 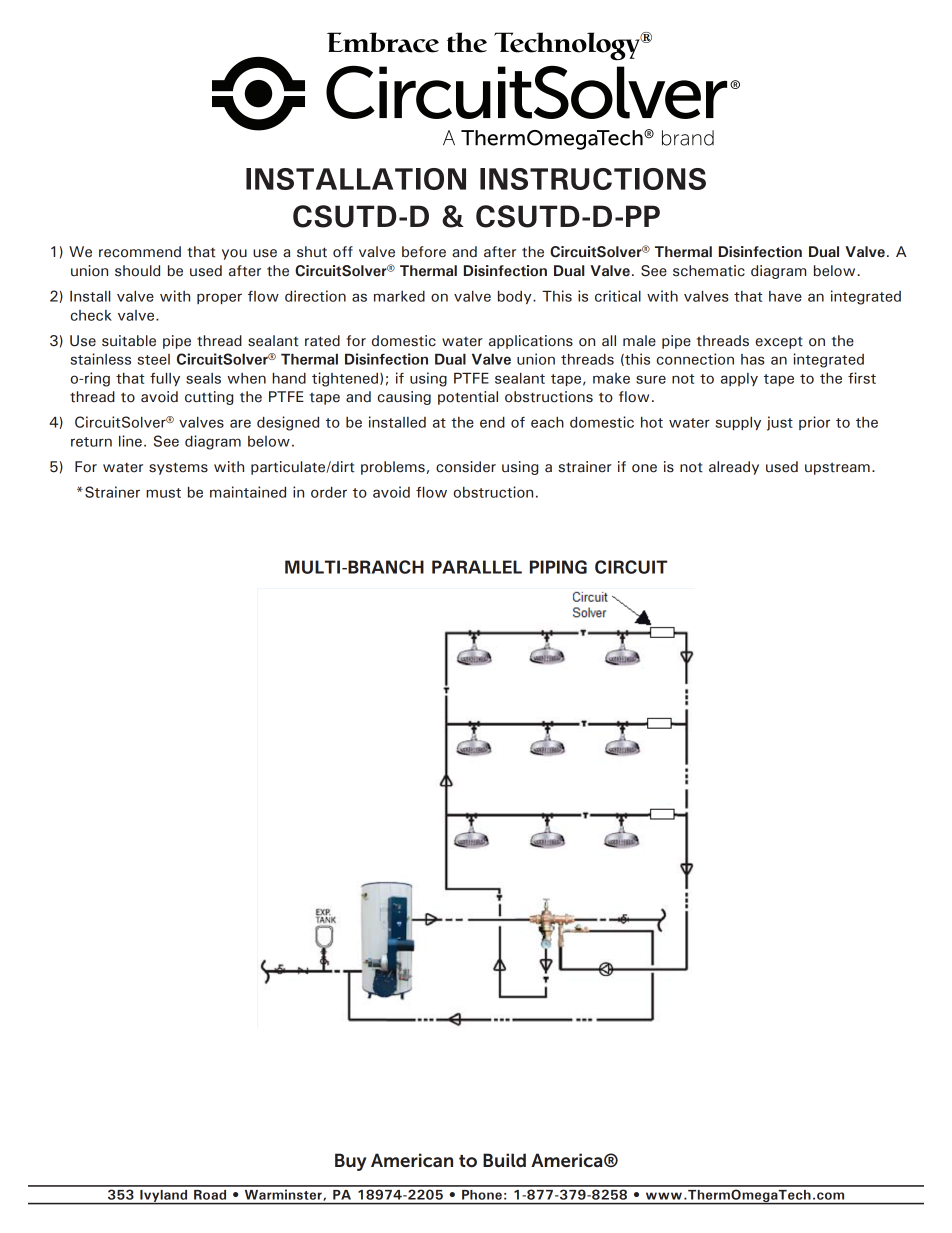 I want to click on PIPING, so click(x=558, y=567).
